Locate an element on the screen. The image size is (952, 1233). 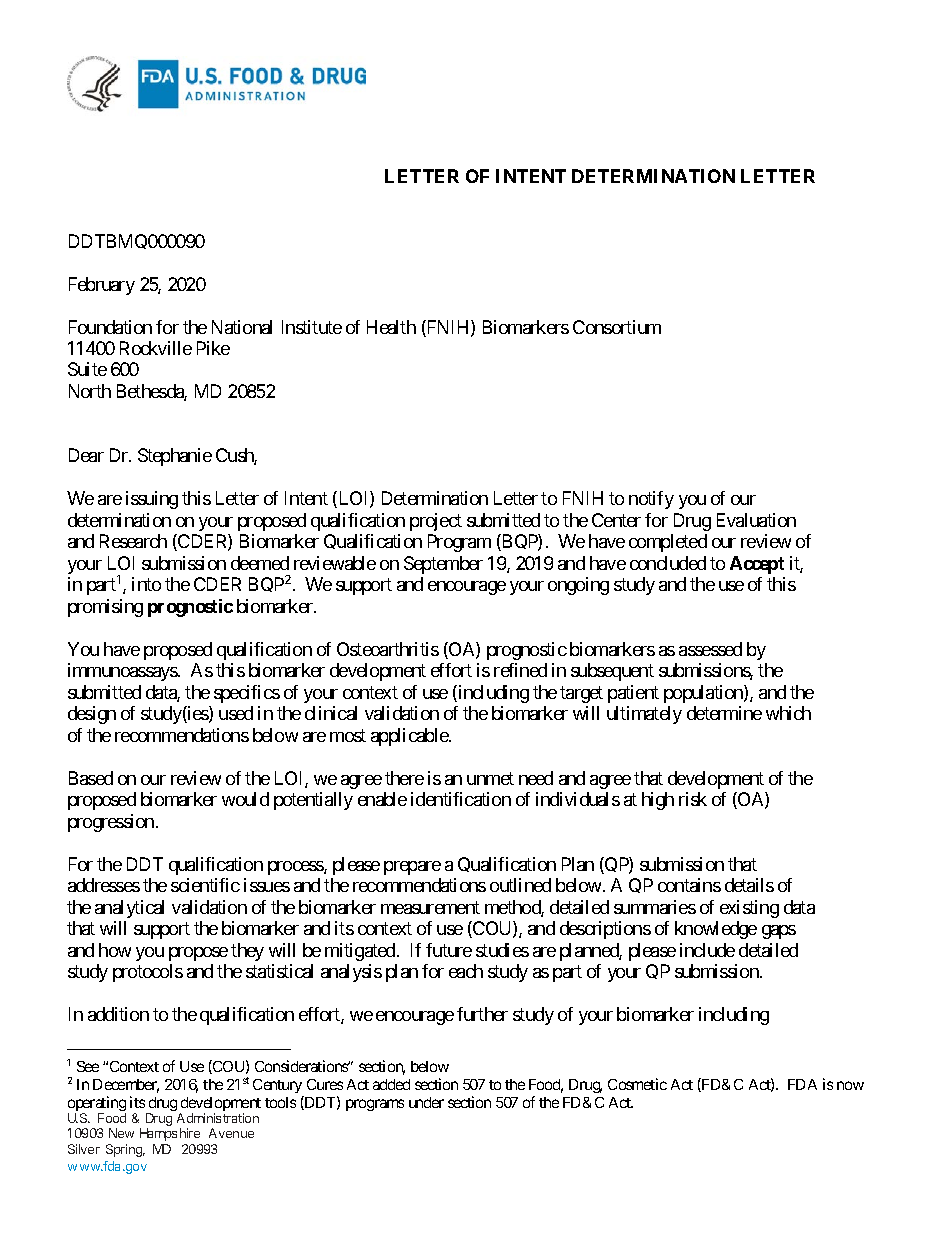
under is located at coordinates (426, 1102).
